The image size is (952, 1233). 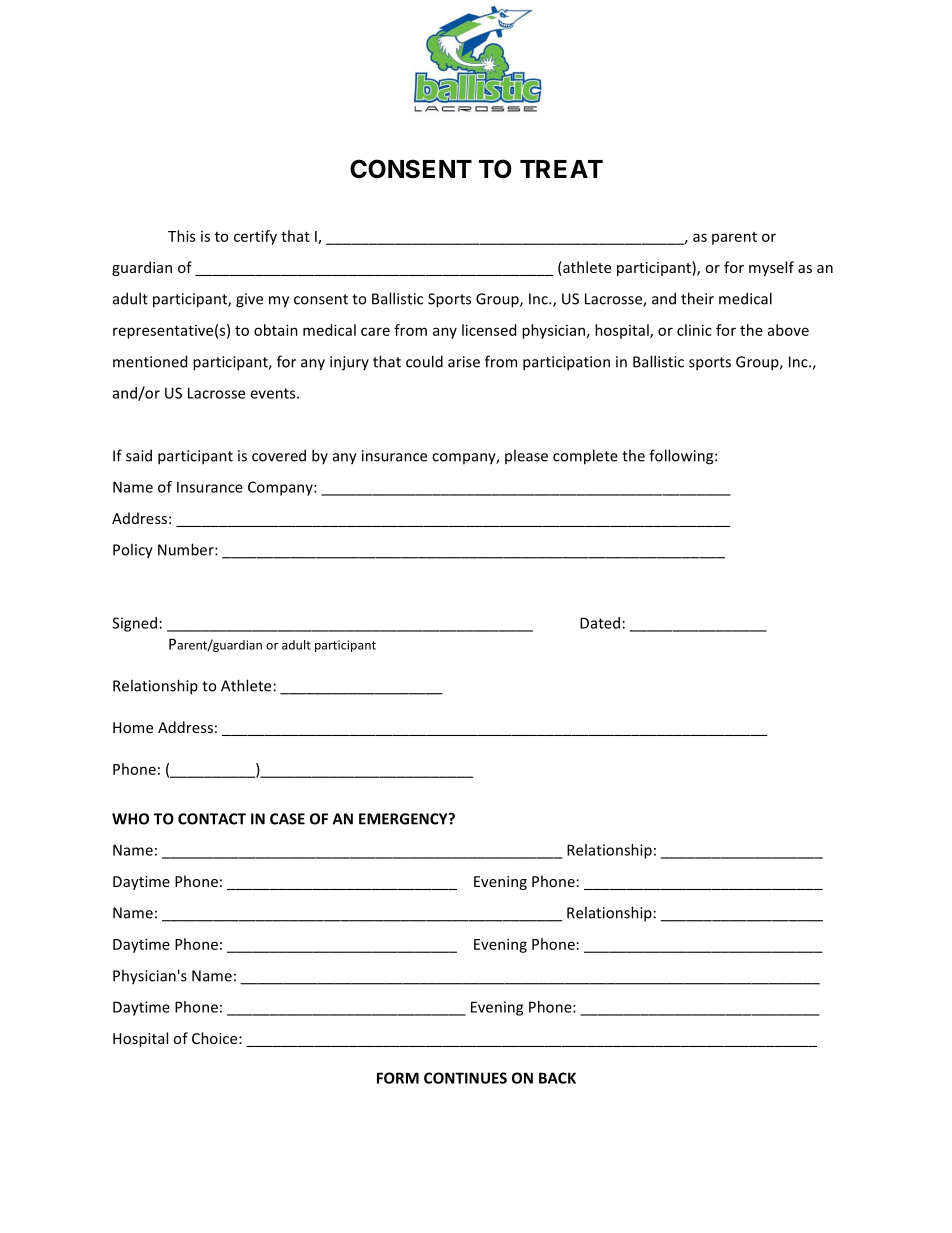 What do you see at coordinates (771, 268) in the screenshot?
I see `myself` at bounding box center [771, 268].
